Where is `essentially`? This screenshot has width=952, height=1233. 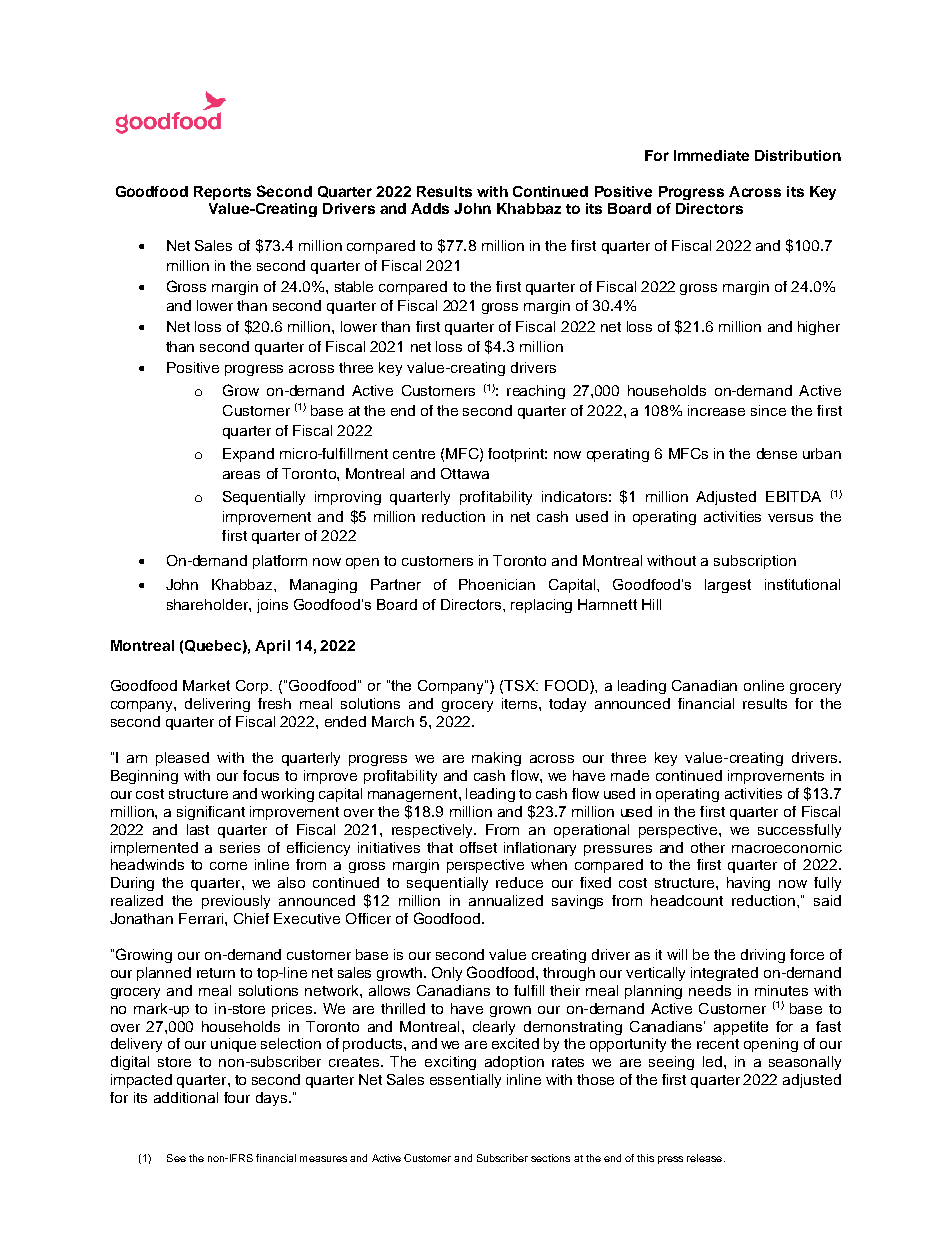
essentially is located at coordinates (465, 1081).
